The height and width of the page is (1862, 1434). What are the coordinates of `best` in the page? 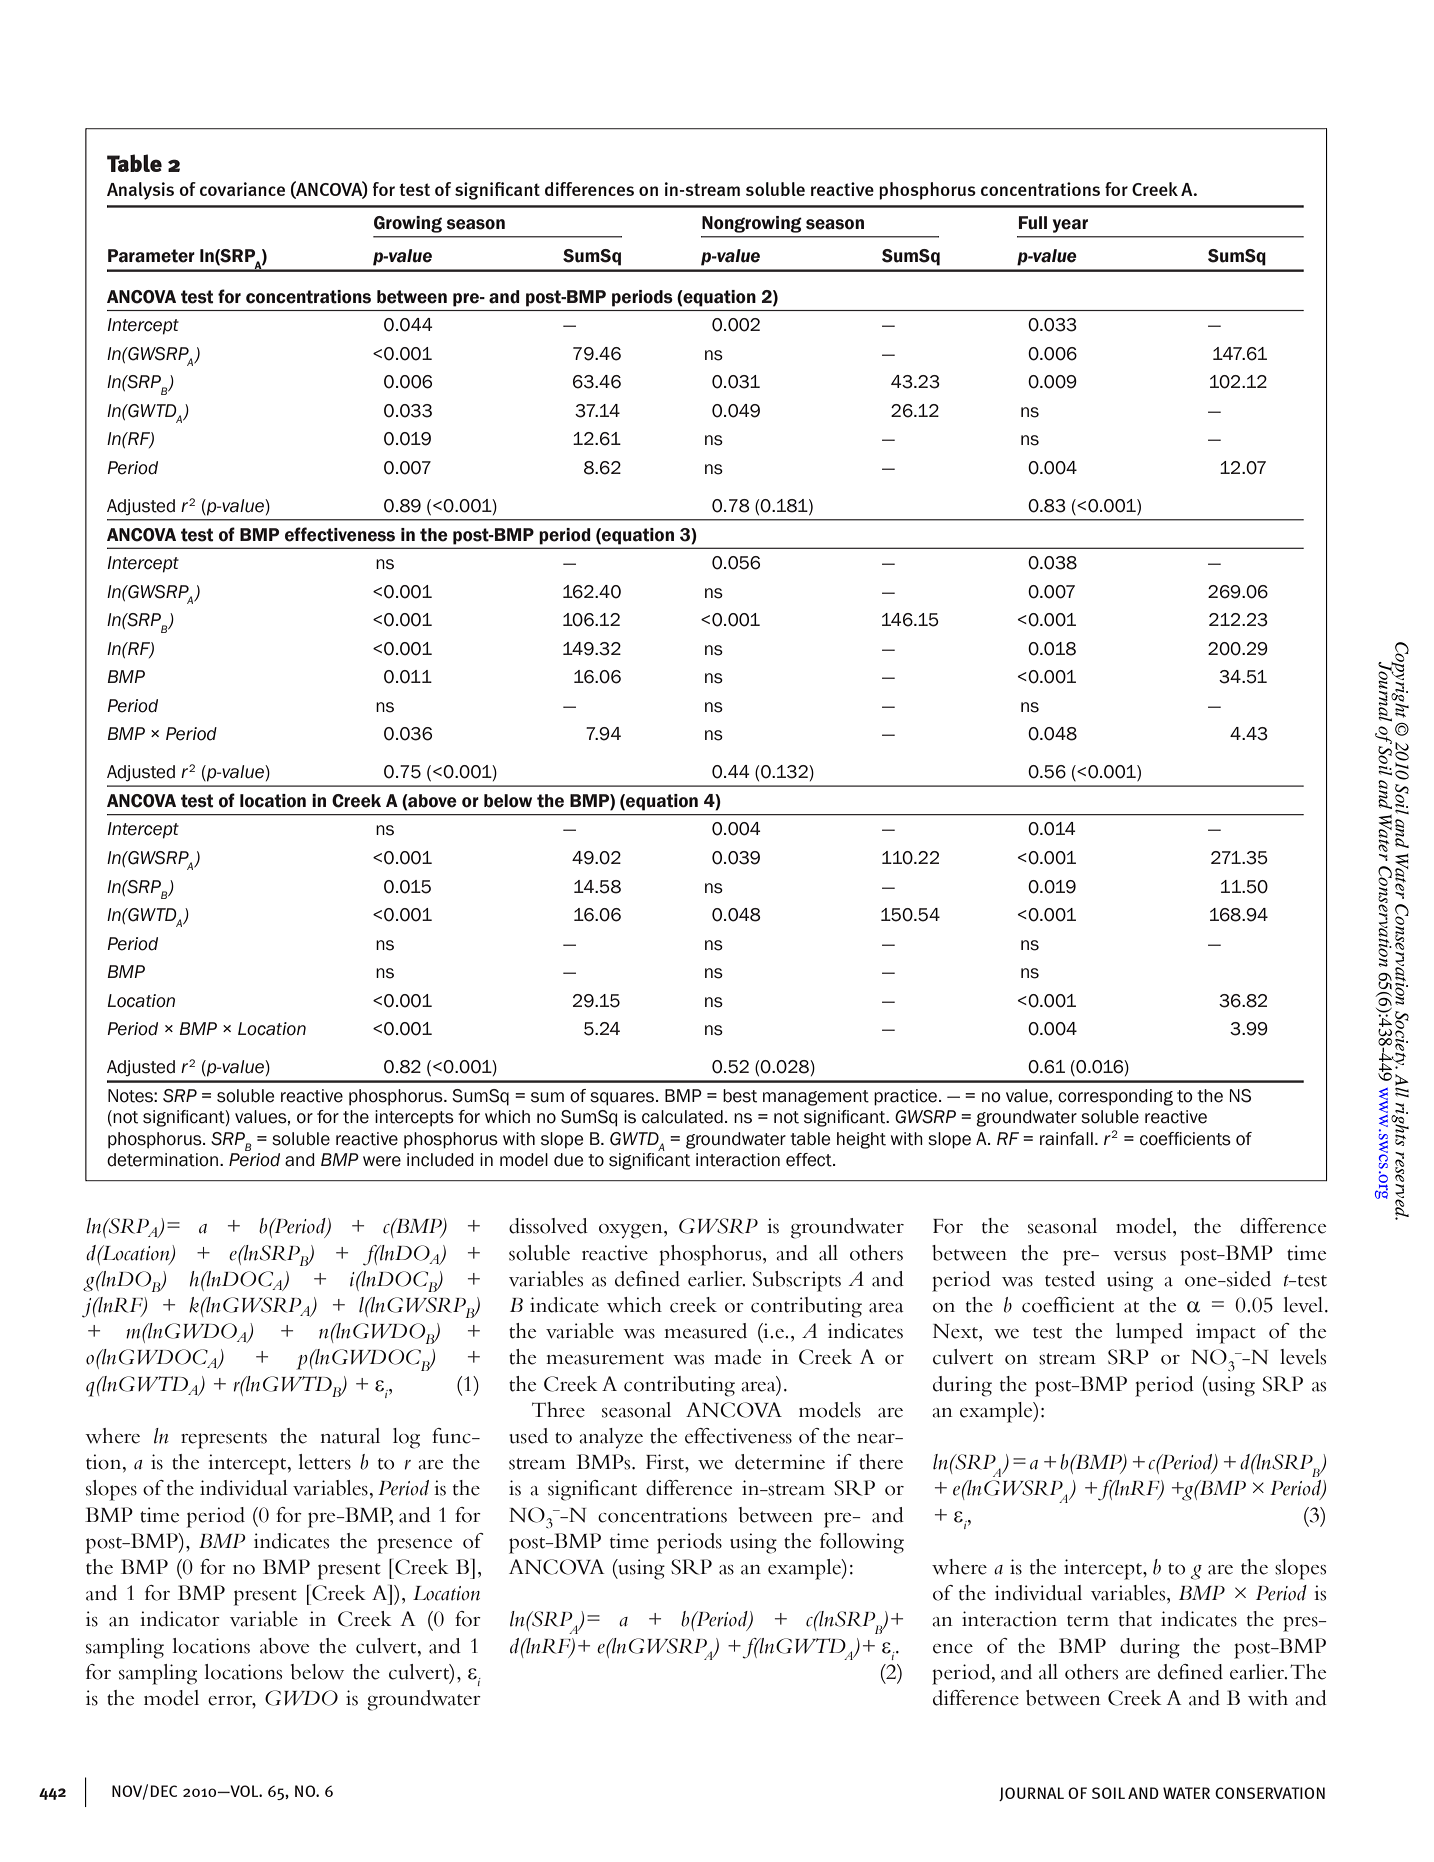 It's located at (740, 1096).
